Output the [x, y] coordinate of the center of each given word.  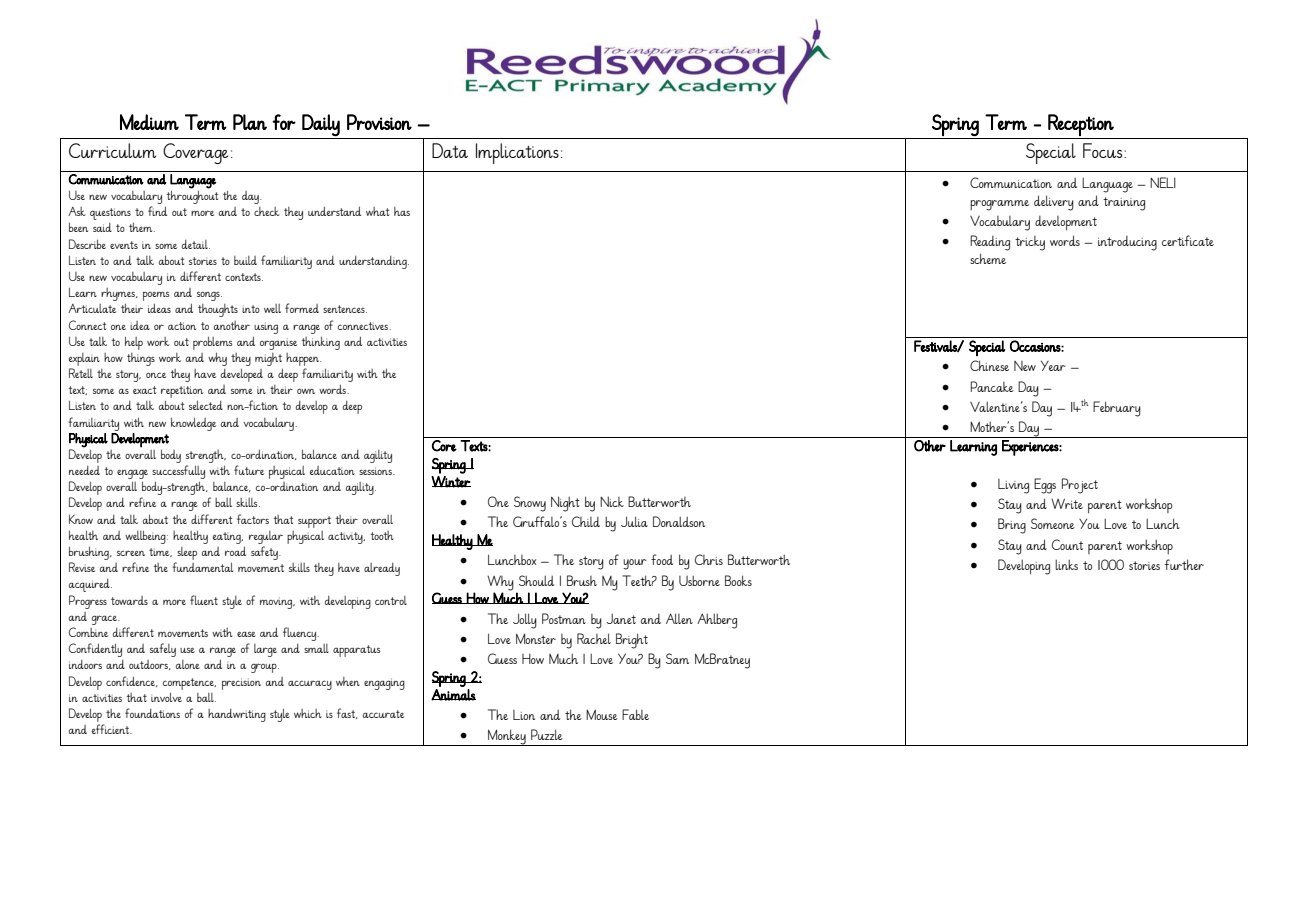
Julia [634, 521]
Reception [1081, 125]
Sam [677, 658]
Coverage [195, 153]
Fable [635, 714]
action [182, 326]
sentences [345, 309]
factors [253, 519]
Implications [517, 153]
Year [1053, 366]
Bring [1012, 526]
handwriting [237, 715]
